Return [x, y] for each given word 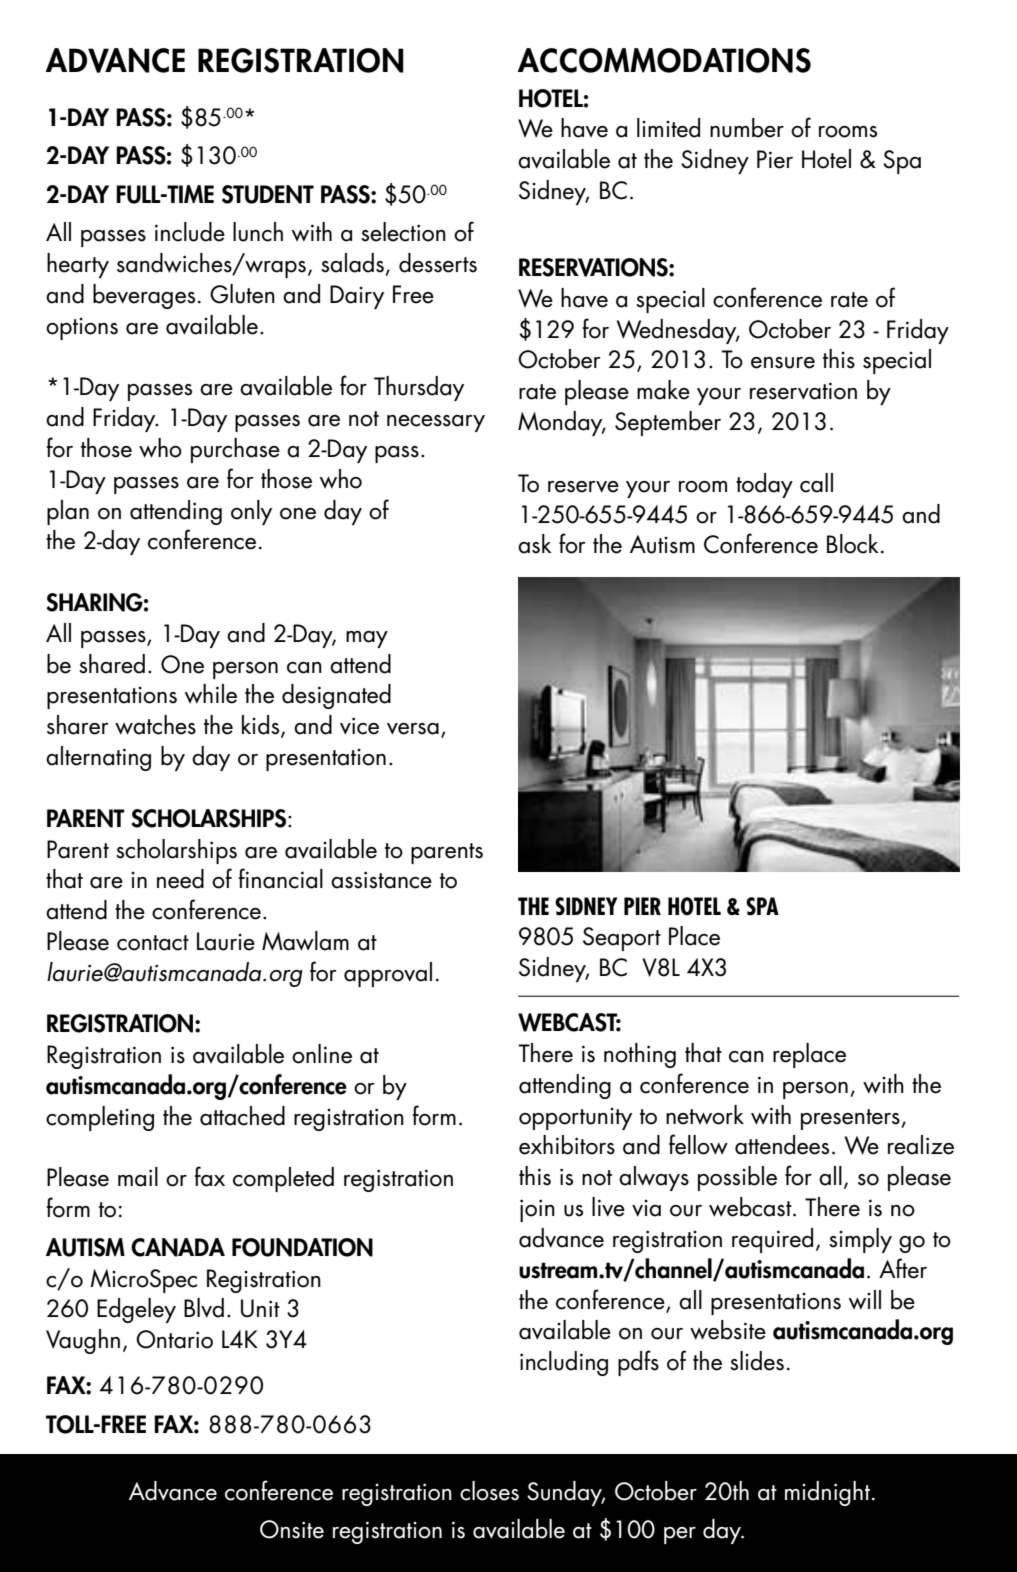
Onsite [292, 1529]
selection [403, 232]
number [747, 128]
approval [388, 974]
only [251, 512]
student [268, 194]
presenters [851, 1119]
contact [153, 943]
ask [535, 544]
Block [853, 544]
